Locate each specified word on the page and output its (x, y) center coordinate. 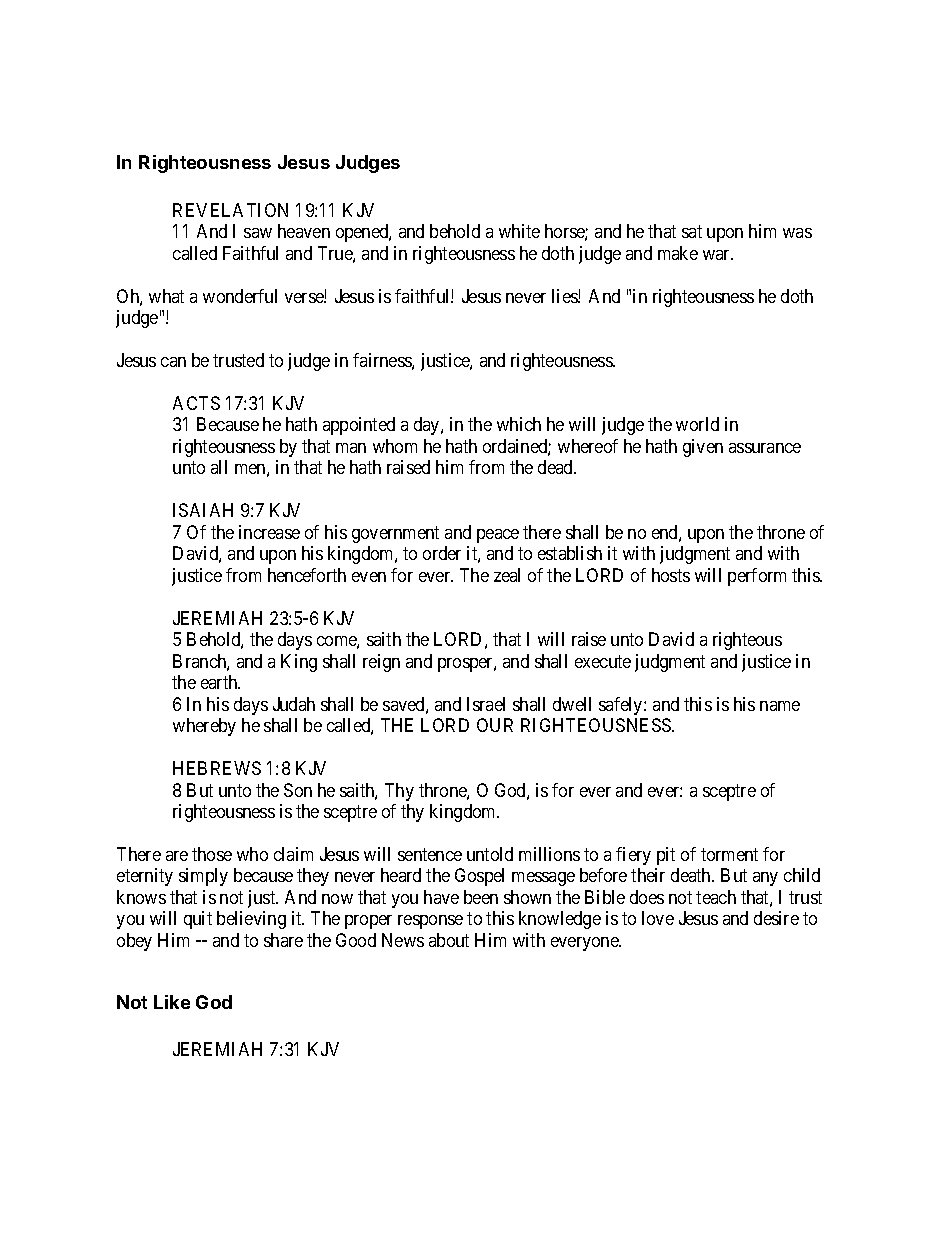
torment (729, 854)
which (519, 424)
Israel (486, 704)
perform (757, 577)
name (780, 706)
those (212, 854)
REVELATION (230, 210)
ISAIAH (203, 510)
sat (692, 231)
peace (498, 536)
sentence (430, 854)
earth (220, 682)
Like (172, 1002)
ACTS (196, 403)
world (697, 424)
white (519, 231)
